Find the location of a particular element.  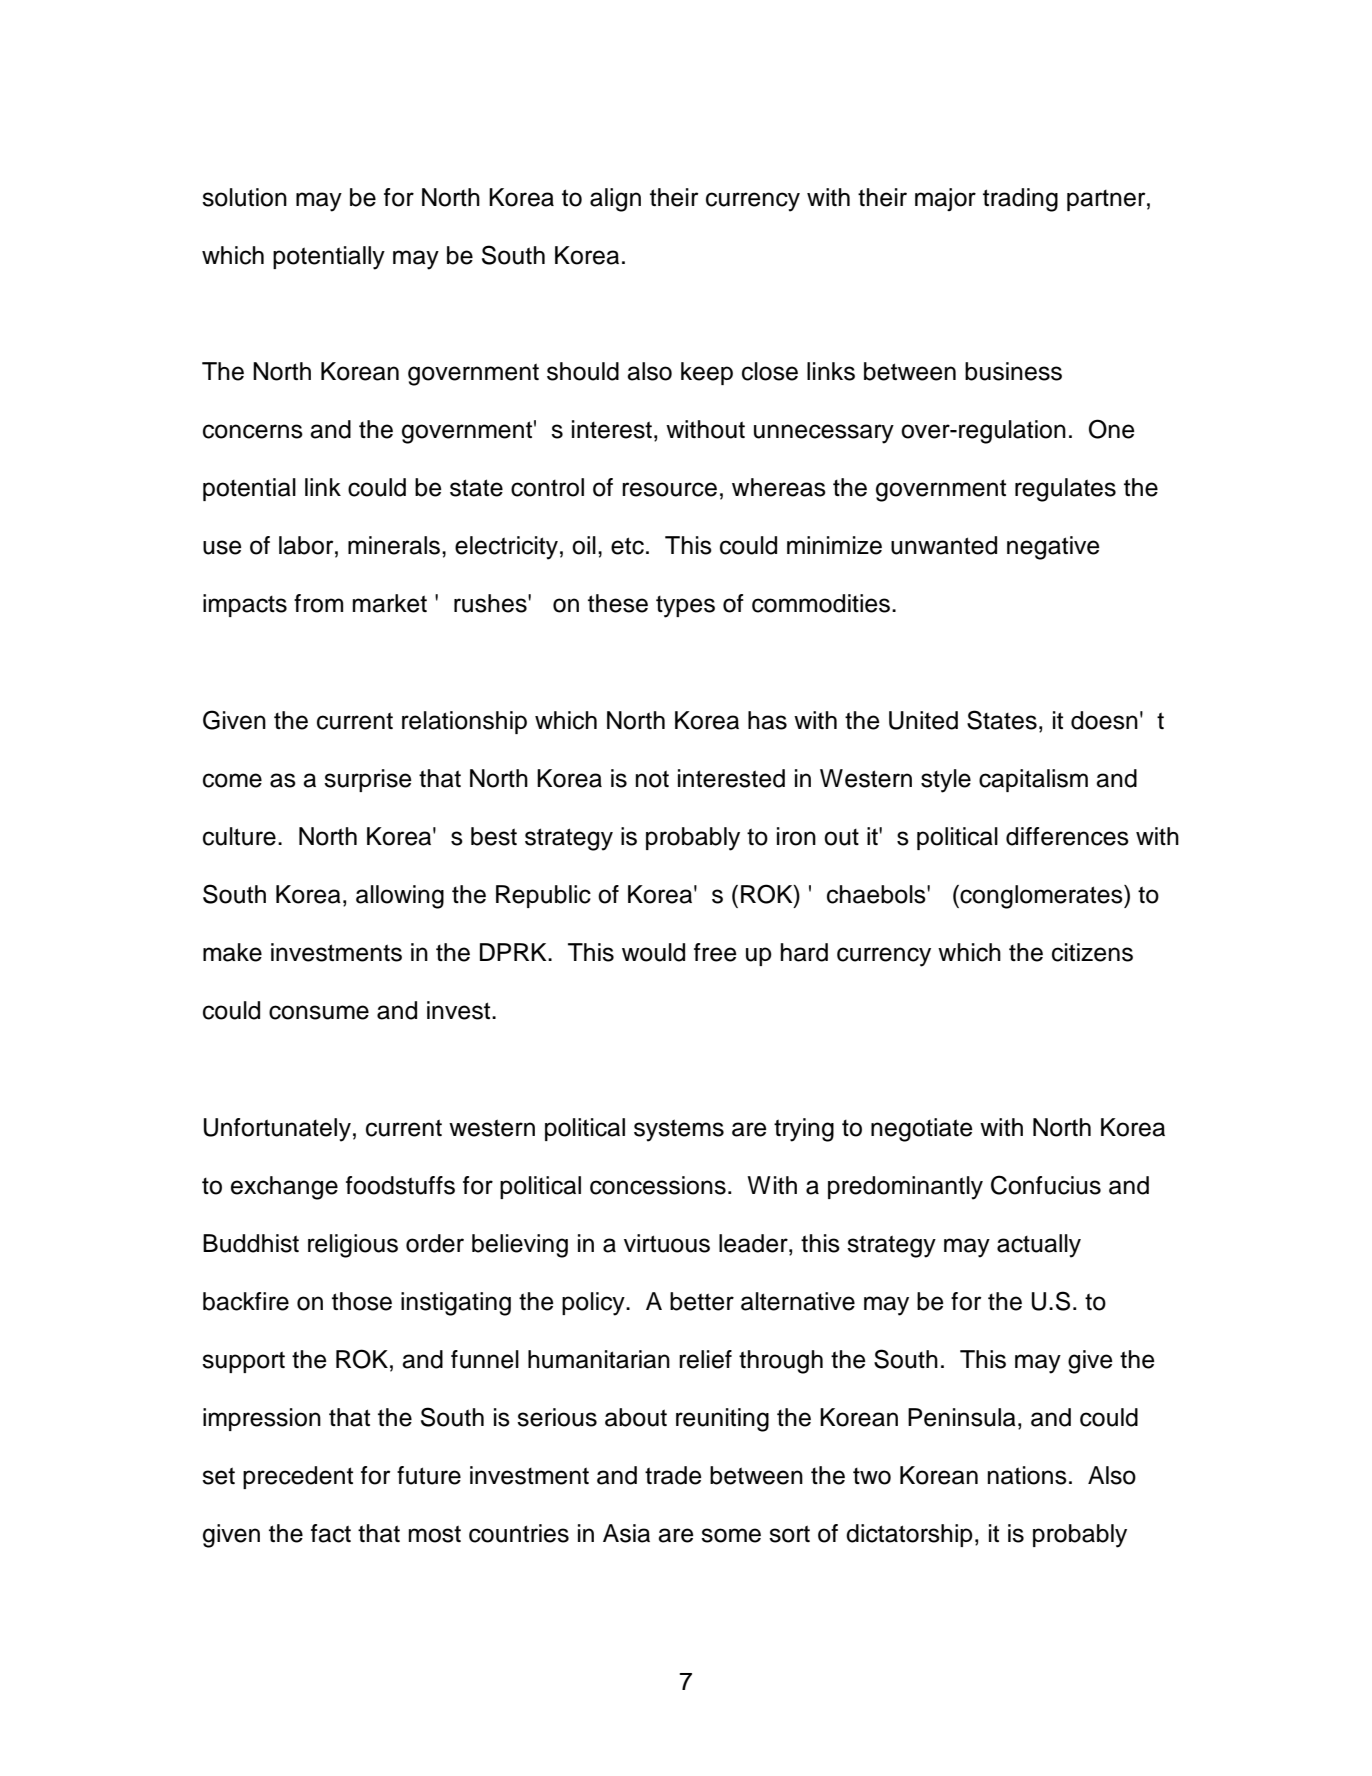

trade is located at coordinates (673, 1475).
